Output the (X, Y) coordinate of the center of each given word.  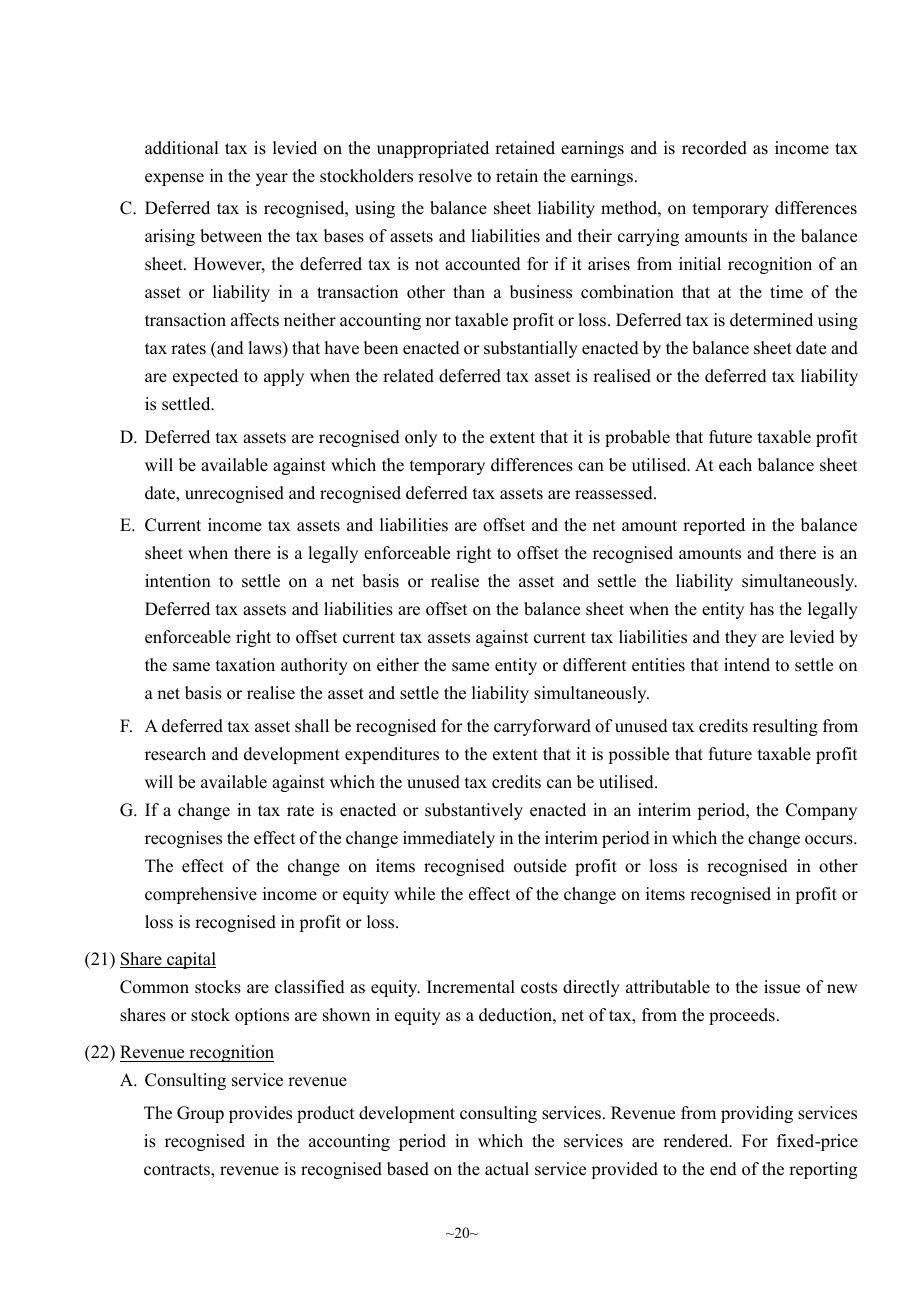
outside (540, 866)
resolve (445, 176)
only (421, 438)
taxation (245, 665)
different (594, 665)
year (272, 179)
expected (205, 377)
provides (260, 1114)
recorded (714, 148)
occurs (830, 840)
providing (757, 1114)
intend (747, 665)
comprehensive (201, 895)
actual (507, 1169)
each (735, 465)
